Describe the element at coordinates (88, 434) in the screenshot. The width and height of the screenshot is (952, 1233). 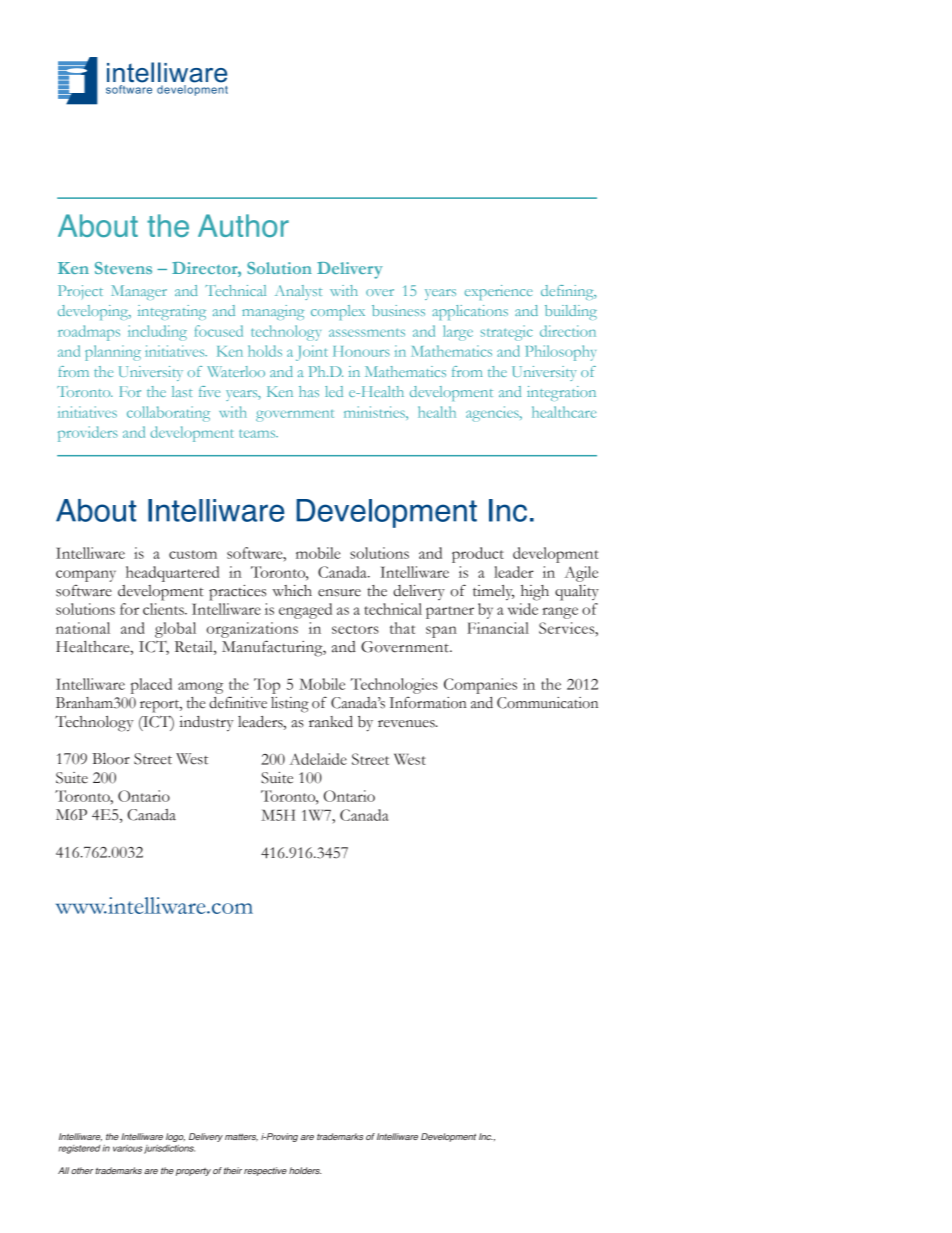
I see `providers` at that location.
